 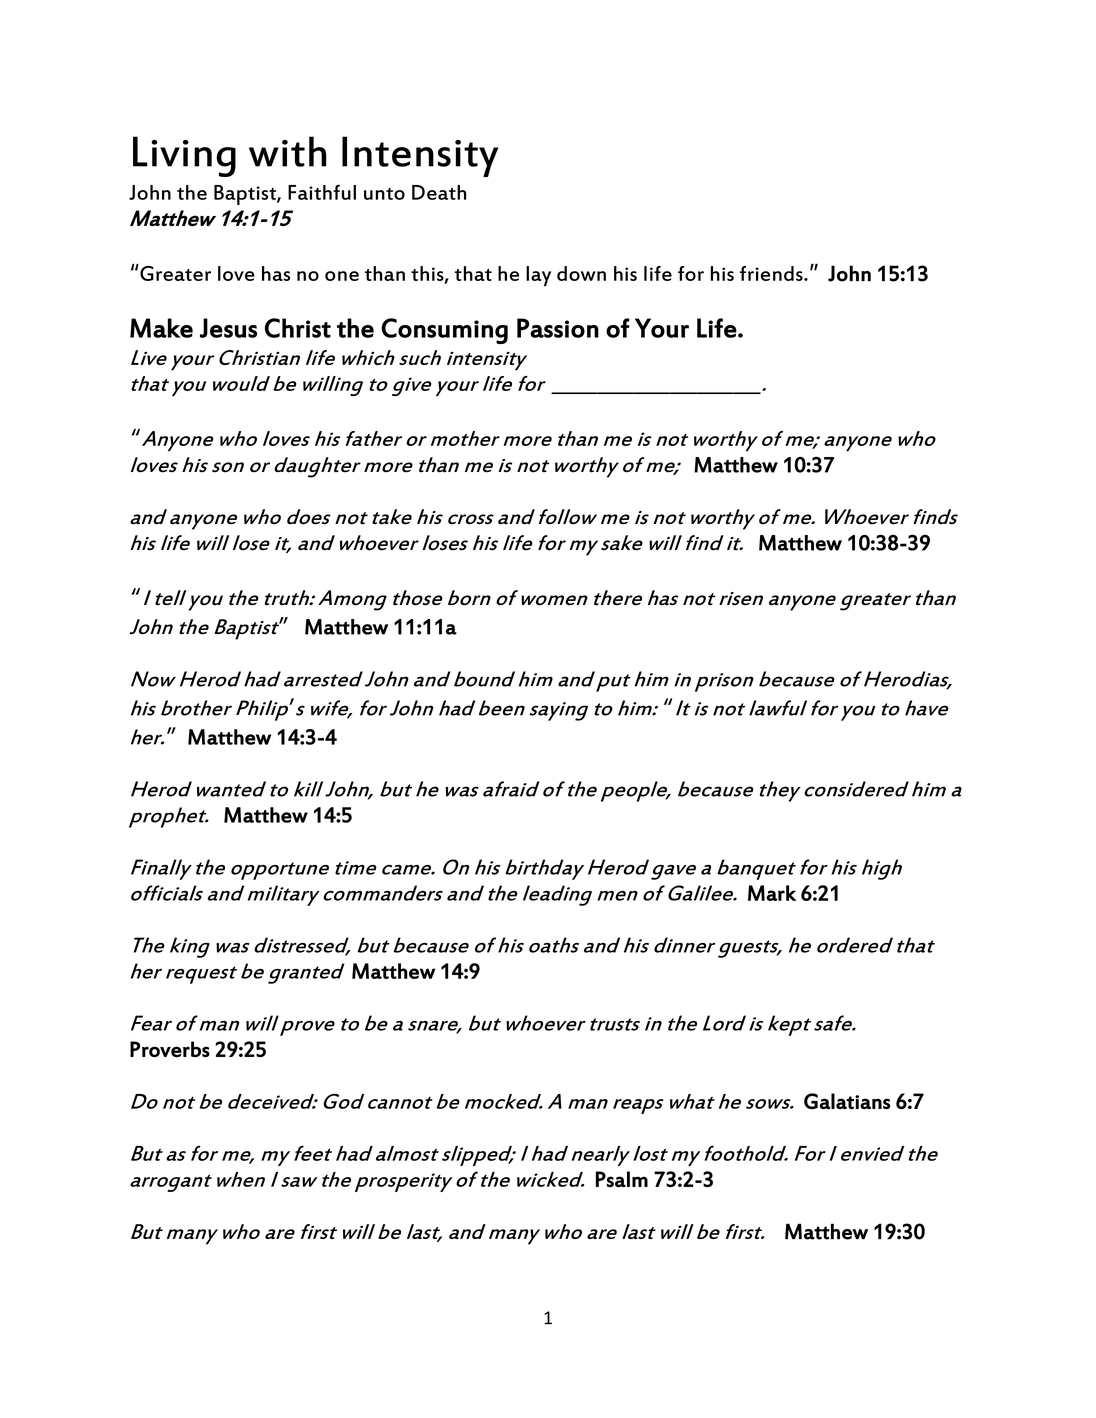 What do you see at coordinates (772, 273) in the screenshot?
I see `friends` at bounding box center [772, 273].
